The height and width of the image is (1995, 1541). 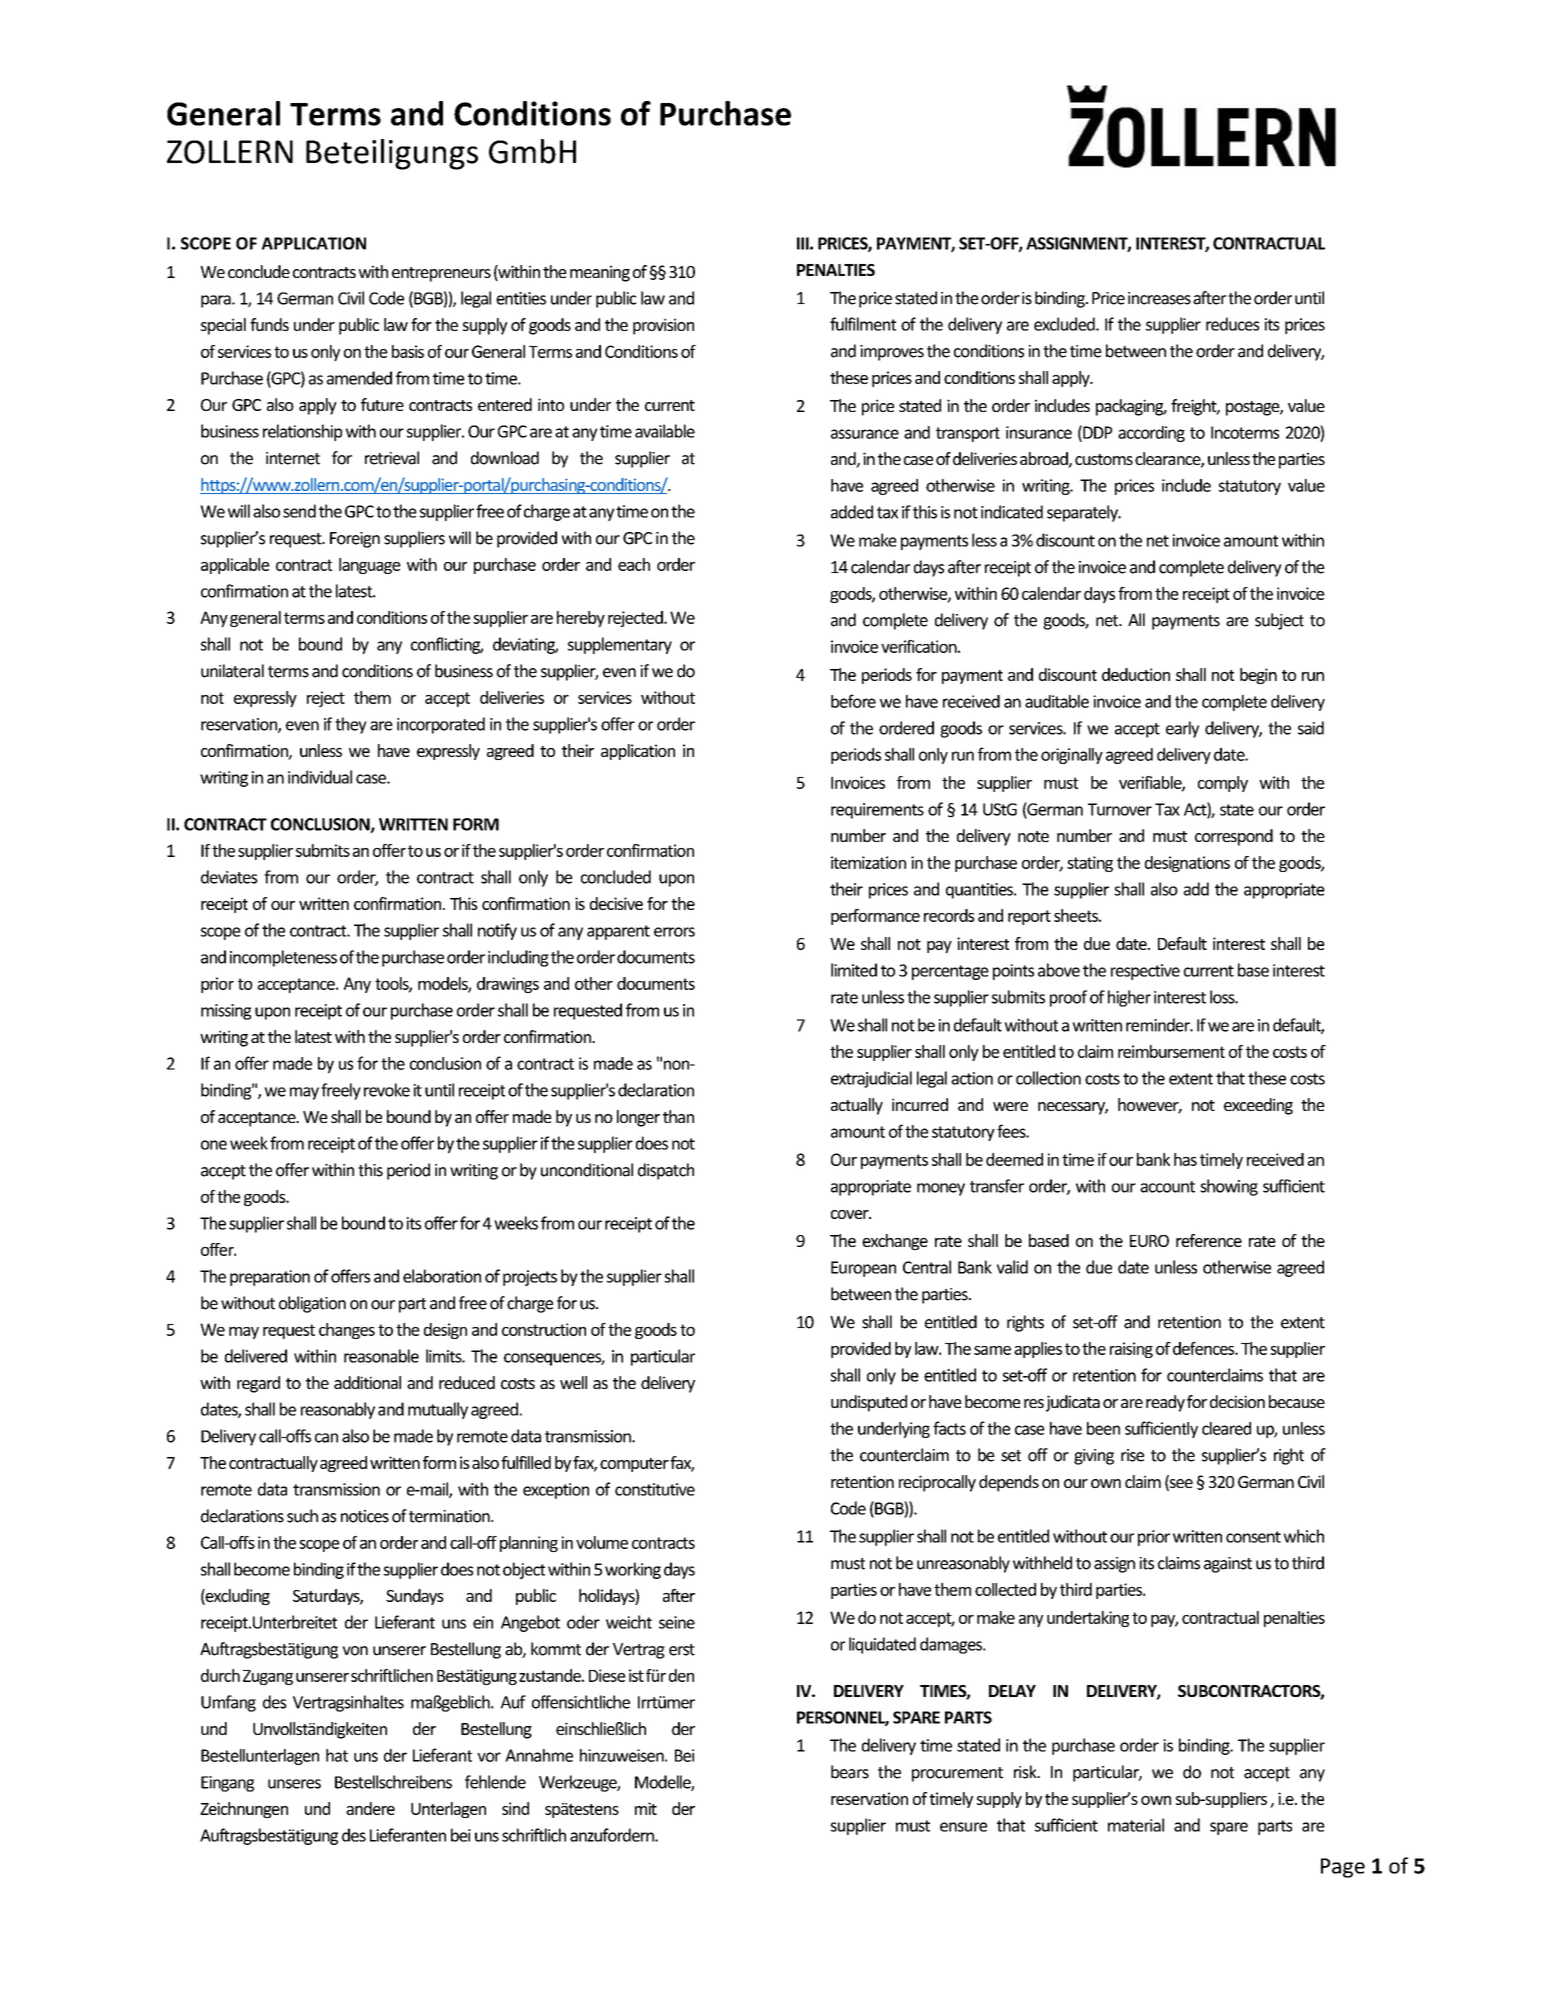 What do you see at coordinates (863, 324) in the image?
I see `fulfilment` at bounding box center [863, 324].
